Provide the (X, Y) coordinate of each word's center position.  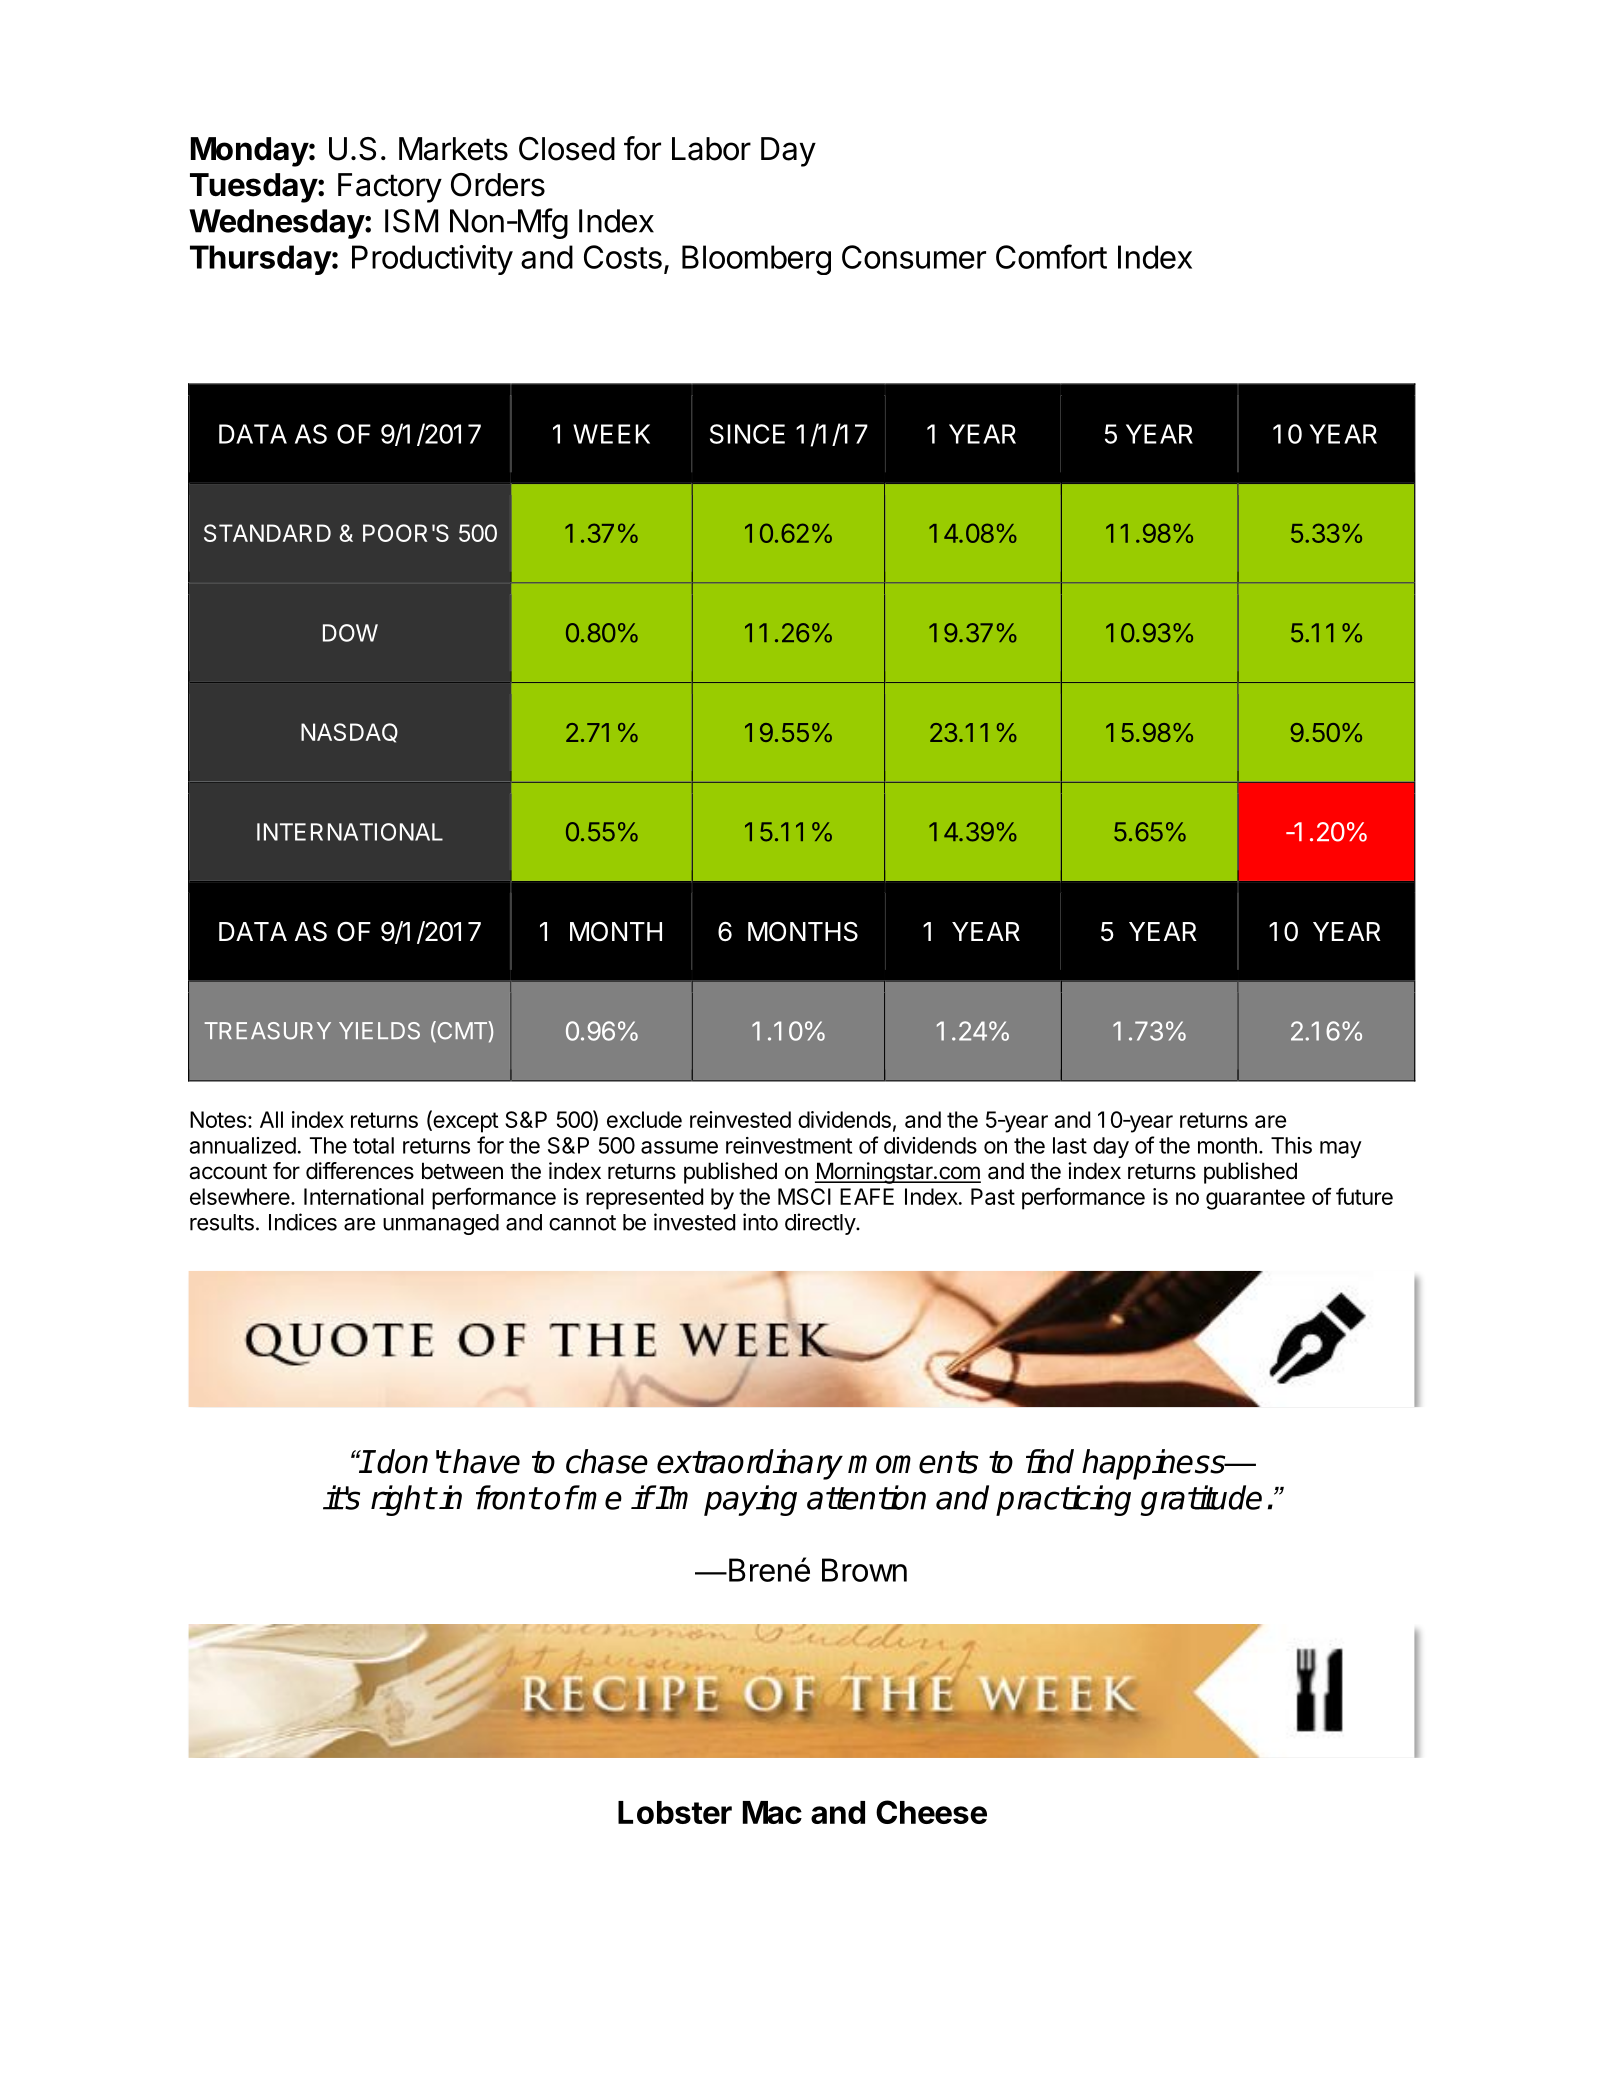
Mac (772, 1812)
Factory (390, 188)
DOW (350, 633)
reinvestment (789, 1145)
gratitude (1201, 1500)
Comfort (1051, 256)
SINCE (747, 434)
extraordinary (750, 1464)
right (403, 1500)
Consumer (914, 257)
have (485, 1461)
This (1291, 1145)
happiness (1155, 1464)
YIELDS (379, 1031)
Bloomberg (756, 260)
